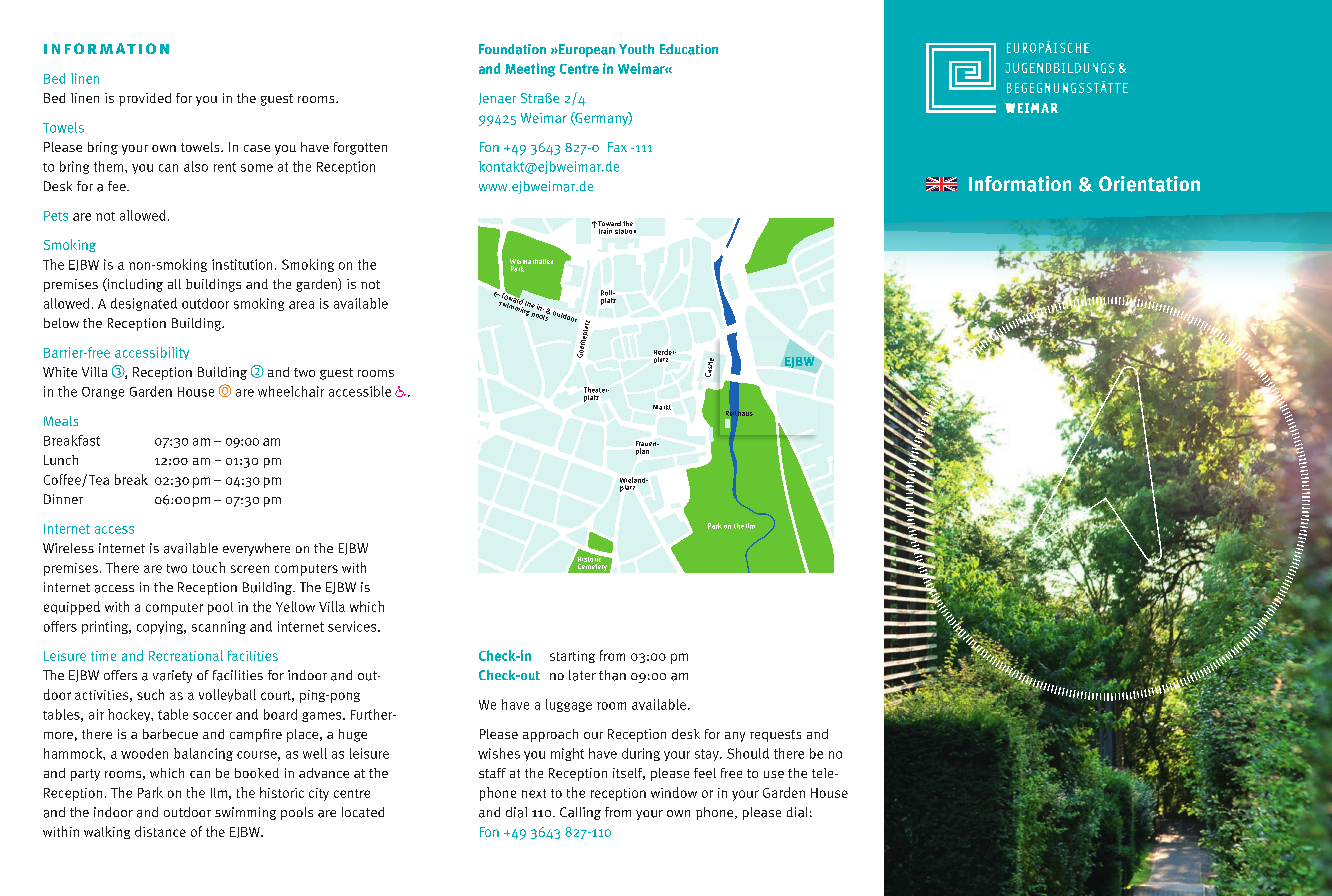 This screenshot has width=1332, height=896. I want to click on European, so click(586, 50).
